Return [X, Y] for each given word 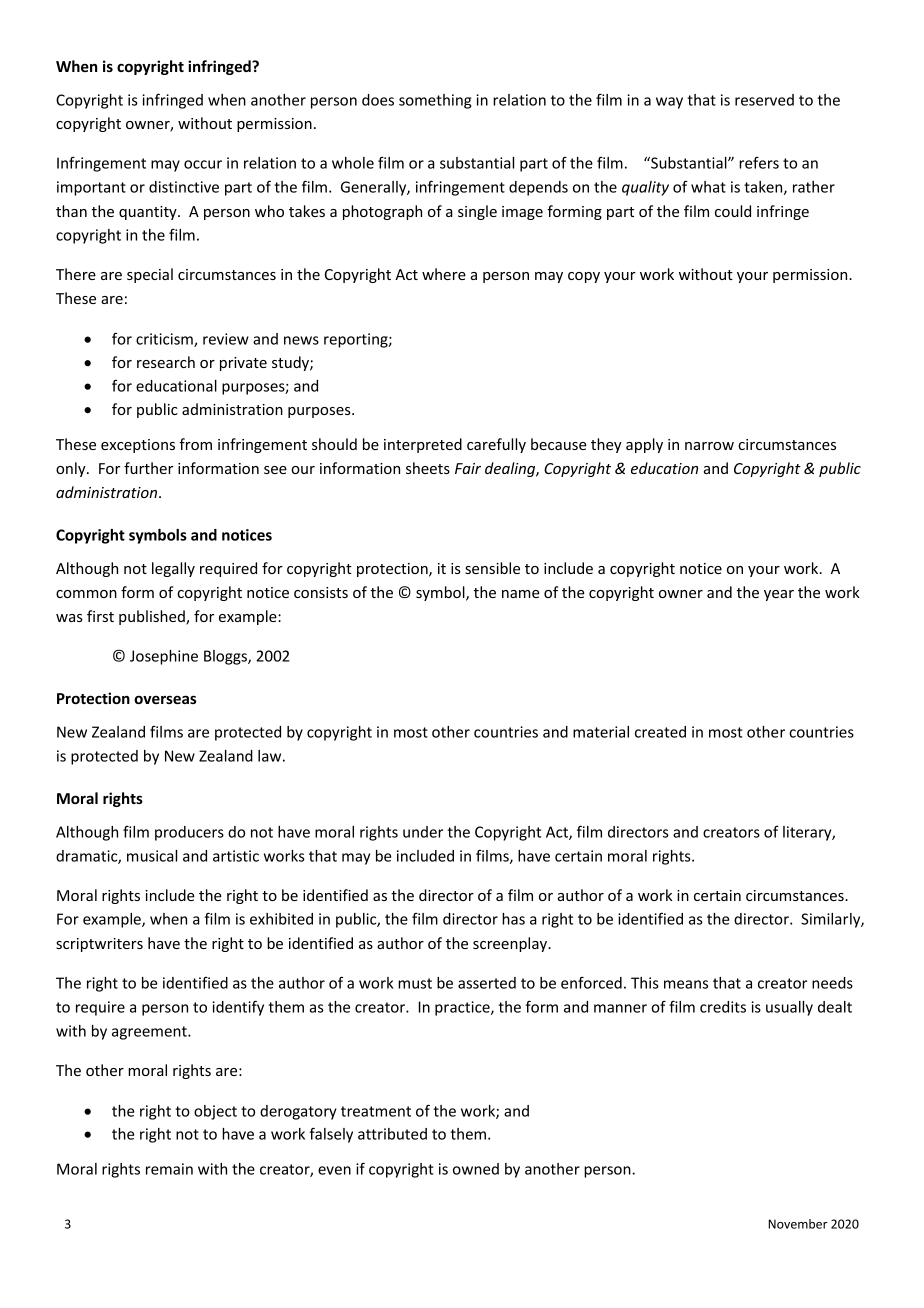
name [521, 594]
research [166, 362]
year [779, 595]
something [435, 101]
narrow [709, 446]
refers [759, 163]
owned [476, 1169]
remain [169, 1169]
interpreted [423, 445]
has [513, 919]
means [686, 984]
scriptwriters [99, 945]
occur [203, 164]
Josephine [164, 657]
